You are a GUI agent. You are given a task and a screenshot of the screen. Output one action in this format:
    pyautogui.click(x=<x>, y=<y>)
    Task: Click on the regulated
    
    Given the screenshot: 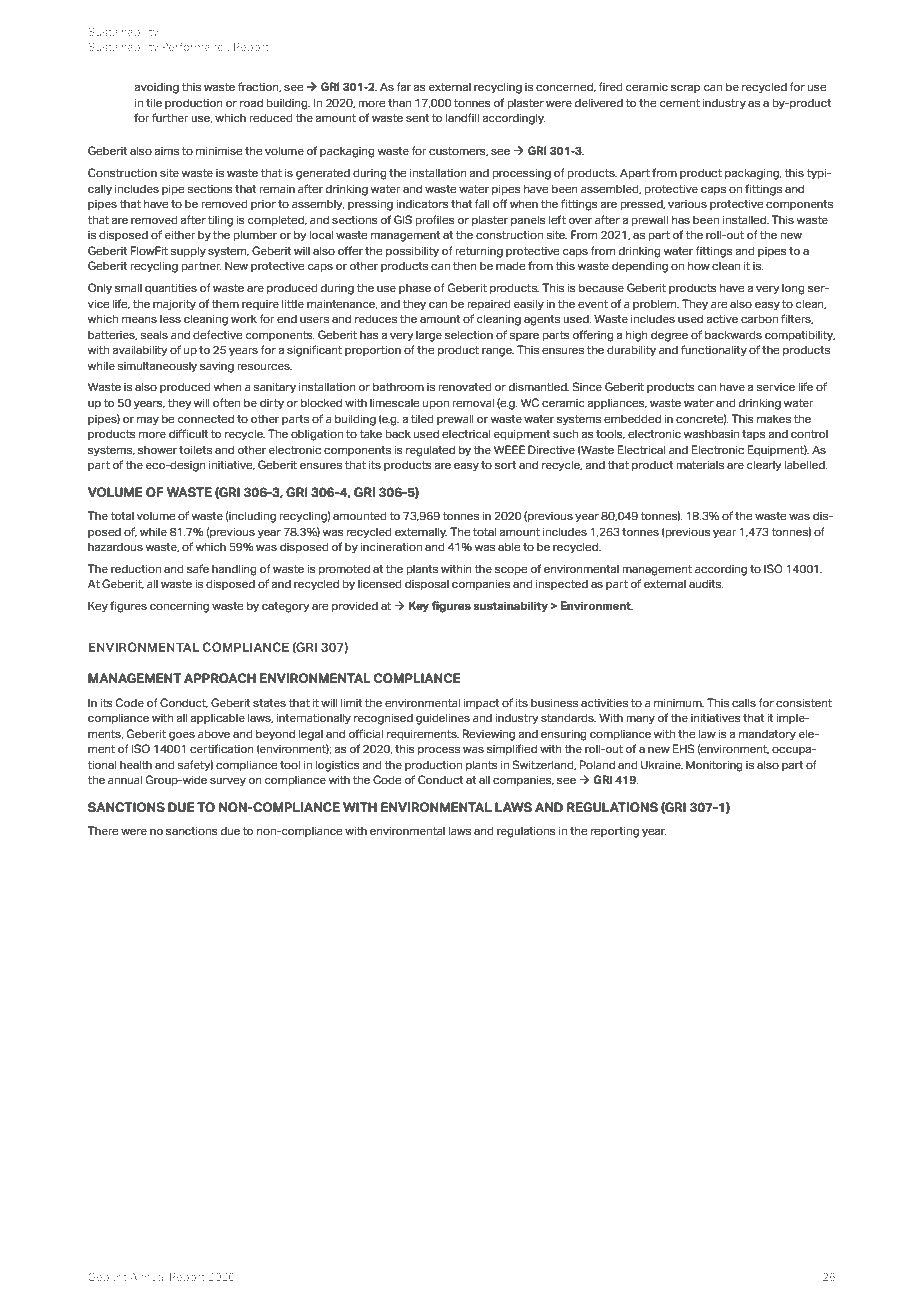 What is the action you would take?
    pyautogui.click(x=430, y=451)
